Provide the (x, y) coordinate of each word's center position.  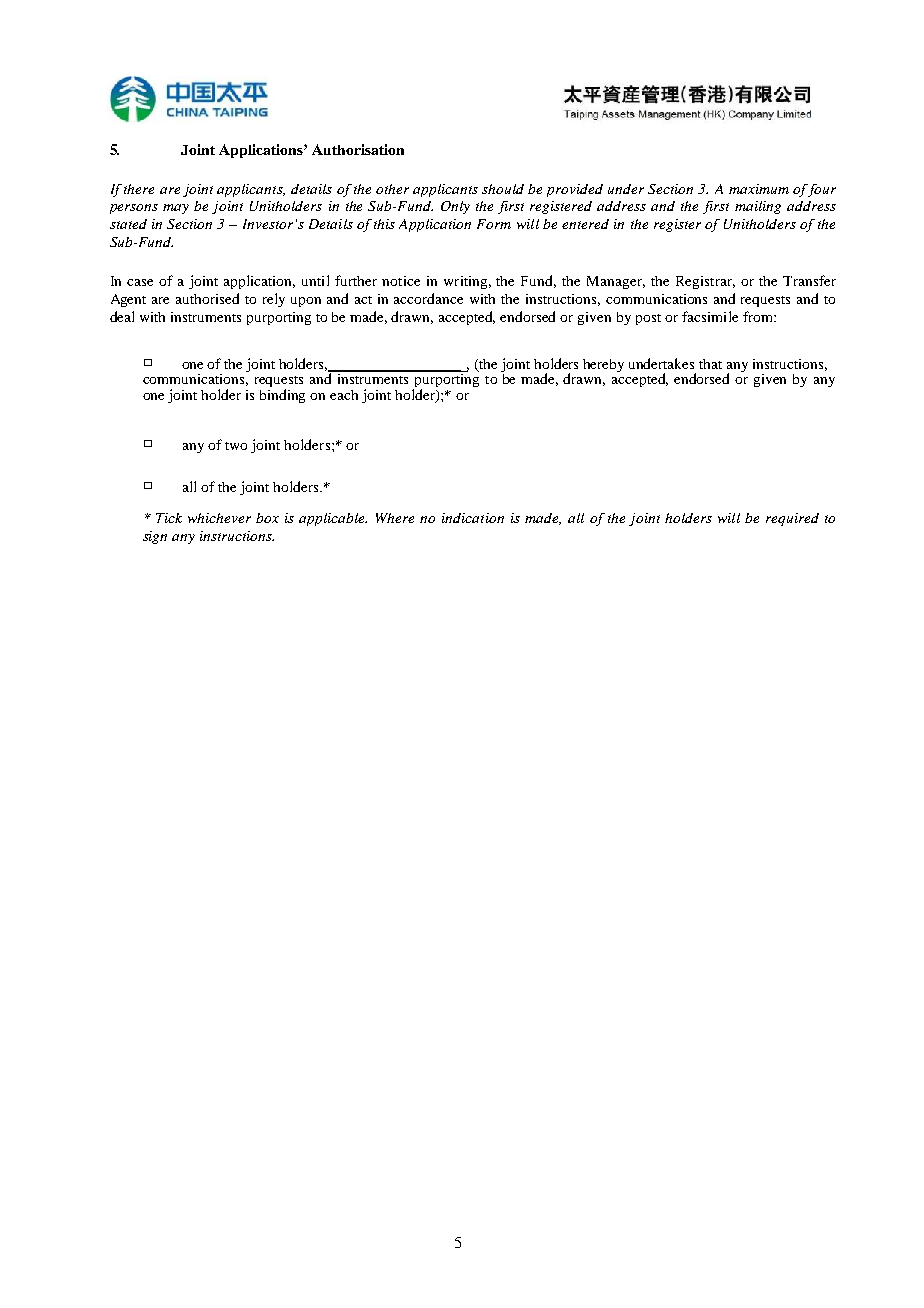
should (503, 189)
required (792, 519)
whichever (219, 518)
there (139, 189)
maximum (759, 189)
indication (473, 518)
